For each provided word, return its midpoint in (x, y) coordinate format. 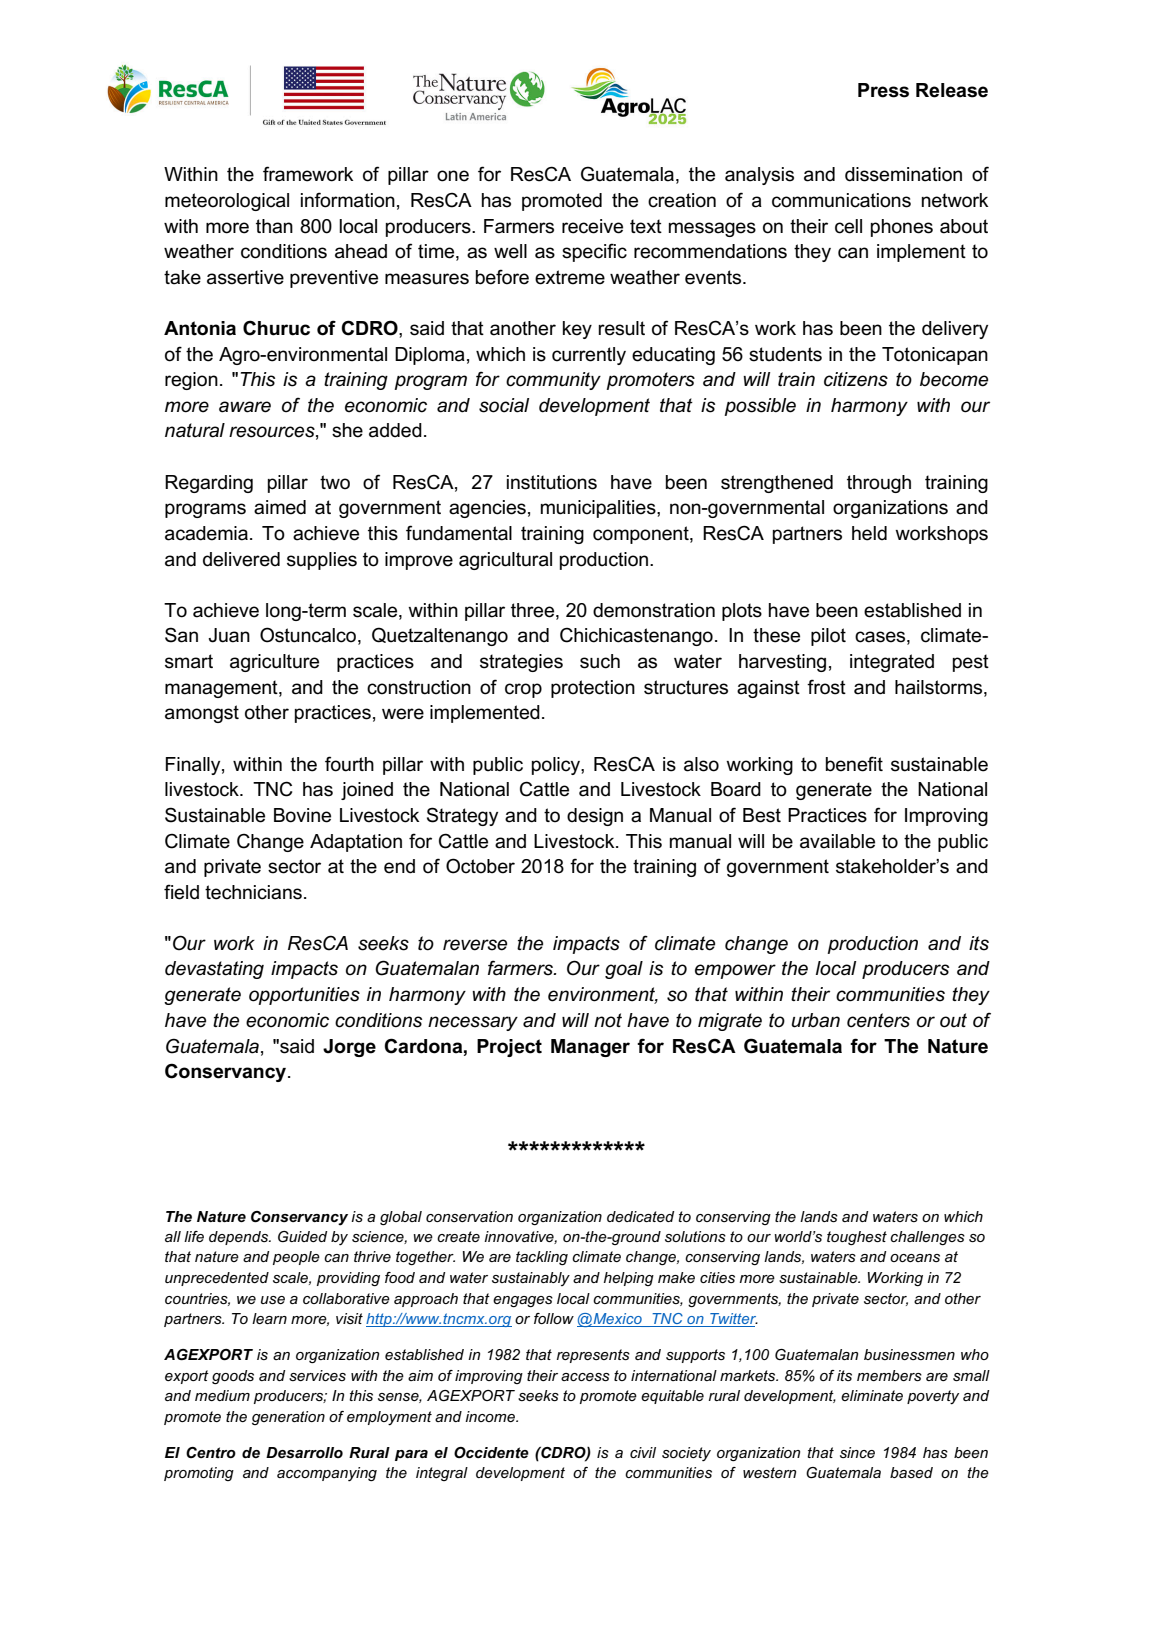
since (857, 1452)
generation (288, 1418)
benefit (854, 764)
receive (592, 226)
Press (883, 90)
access (585, 1377)
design (595, 817)
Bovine (302, 815)
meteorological (227, 202)
